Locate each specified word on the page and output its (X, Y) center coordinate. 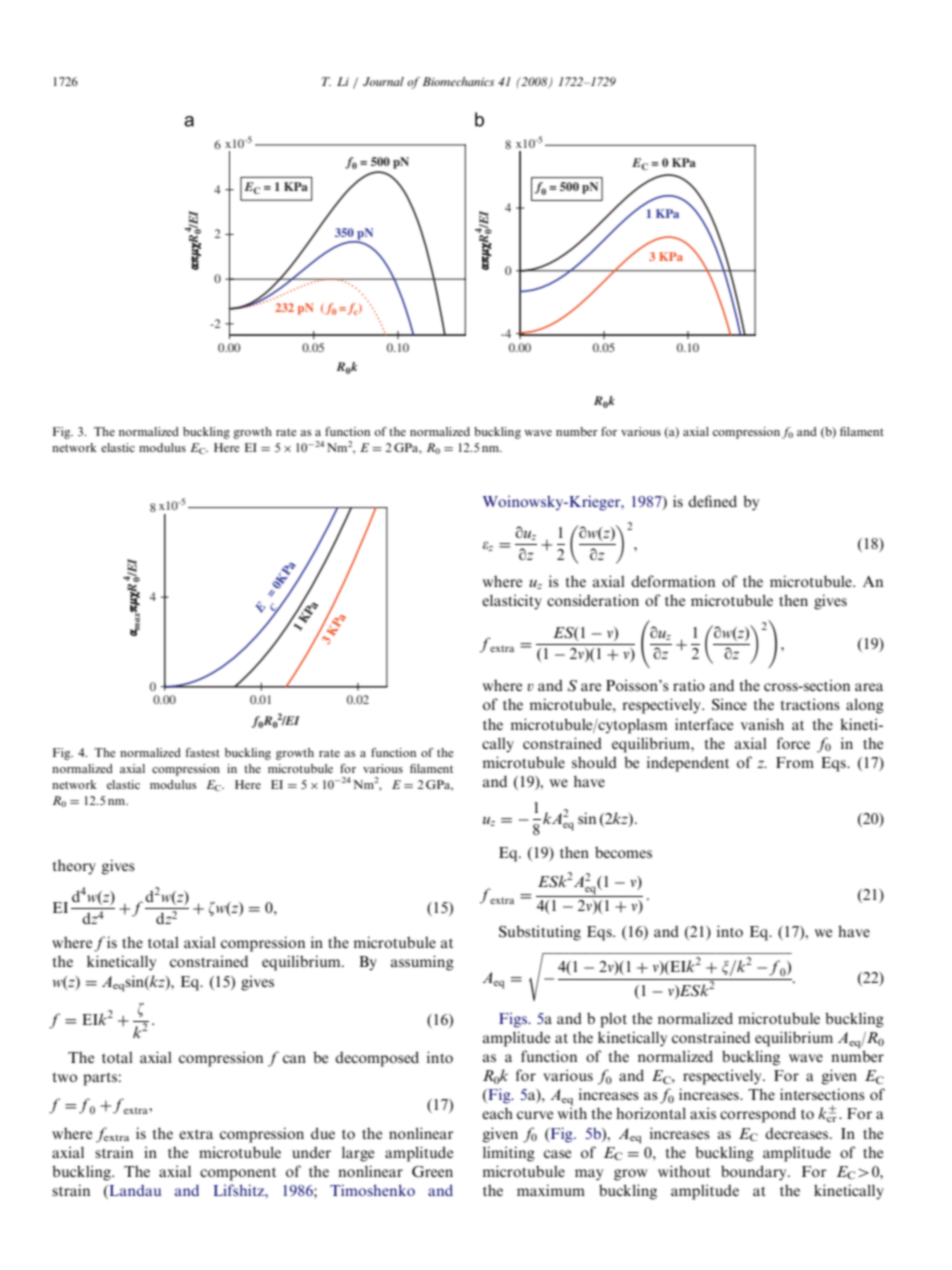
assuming (422, 963)
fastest (203, 752)
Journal (383, 81)
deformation (673, 581)
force (793, 743)
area (869, 687)
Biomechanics (458, 81)
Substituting (540, 933)
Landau (134, 1192)
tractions (810, 704)
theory (74, 867)
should (594, 762)
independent (688, 764)
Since (729, 704)
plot (613, 1020)
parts (100, 1079)
